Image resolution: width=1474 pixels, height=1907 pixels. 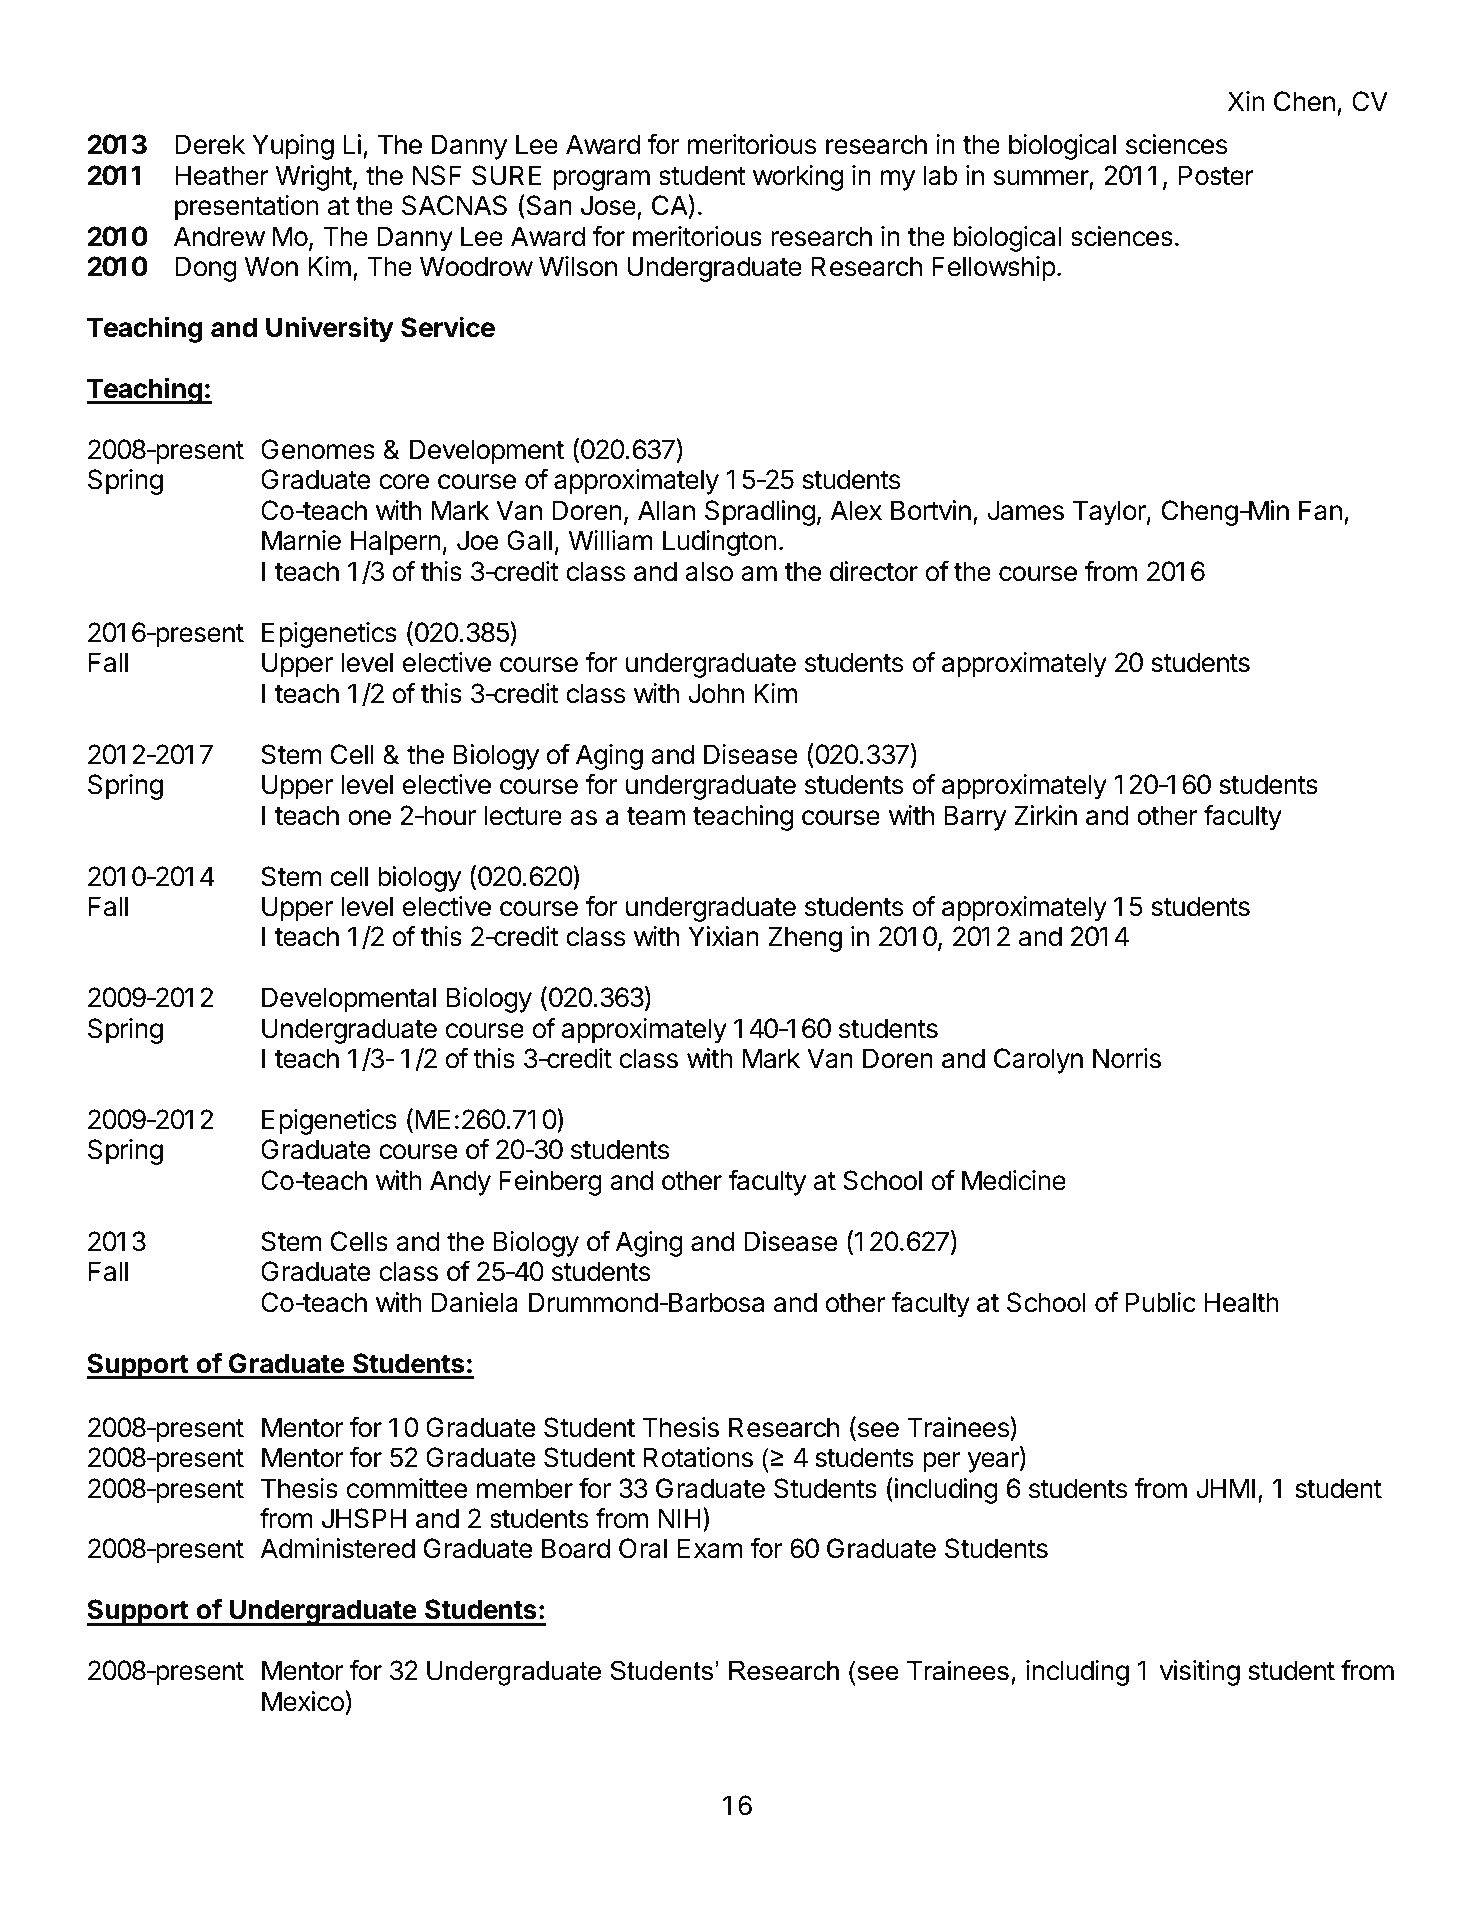 I want to click on Genomes, so click(x=318, y=449).
